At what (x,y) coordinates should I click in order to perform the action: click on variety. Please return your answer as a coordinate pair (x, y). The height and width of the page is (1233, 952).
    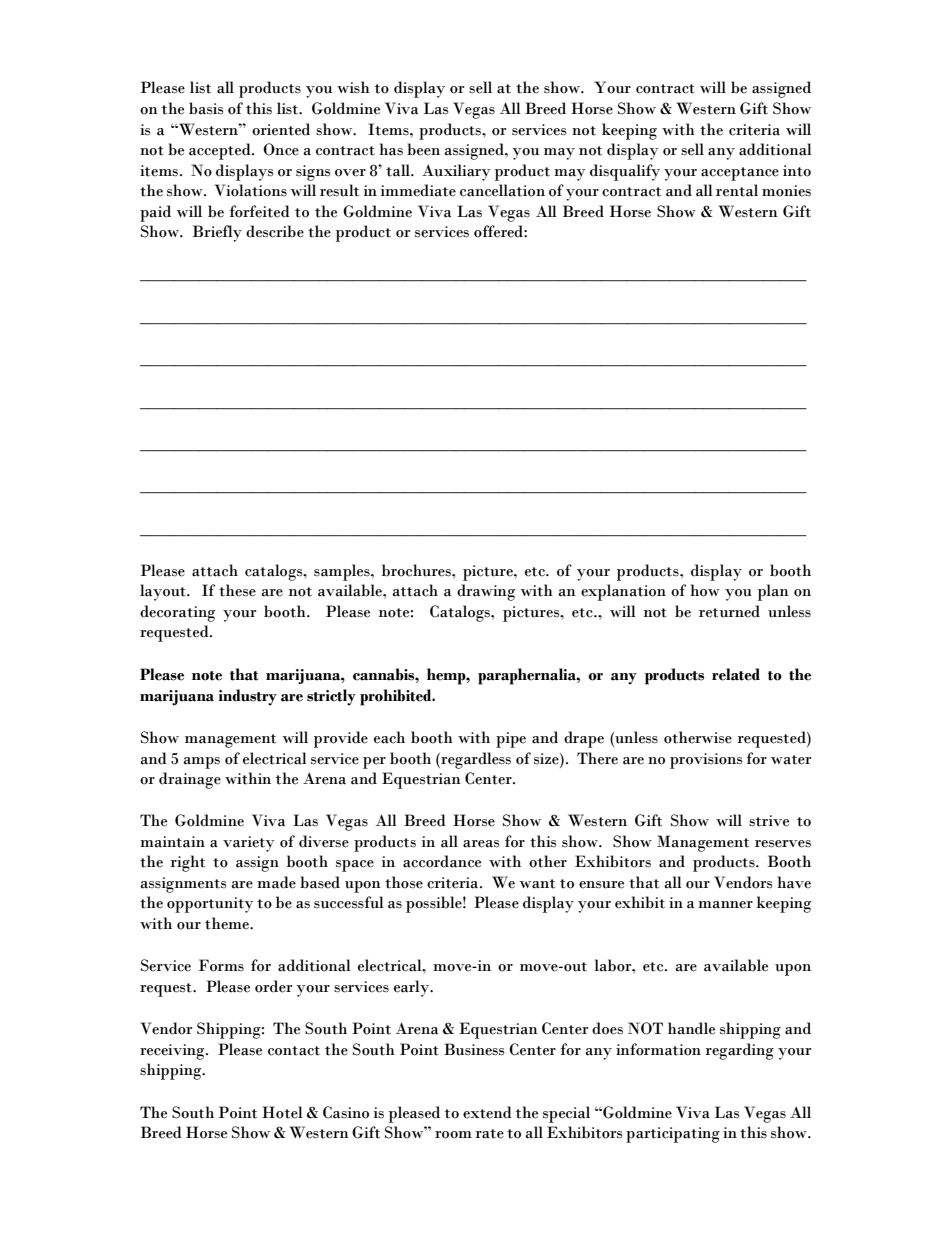
    Looking at the image, I should click on (249, 844).
